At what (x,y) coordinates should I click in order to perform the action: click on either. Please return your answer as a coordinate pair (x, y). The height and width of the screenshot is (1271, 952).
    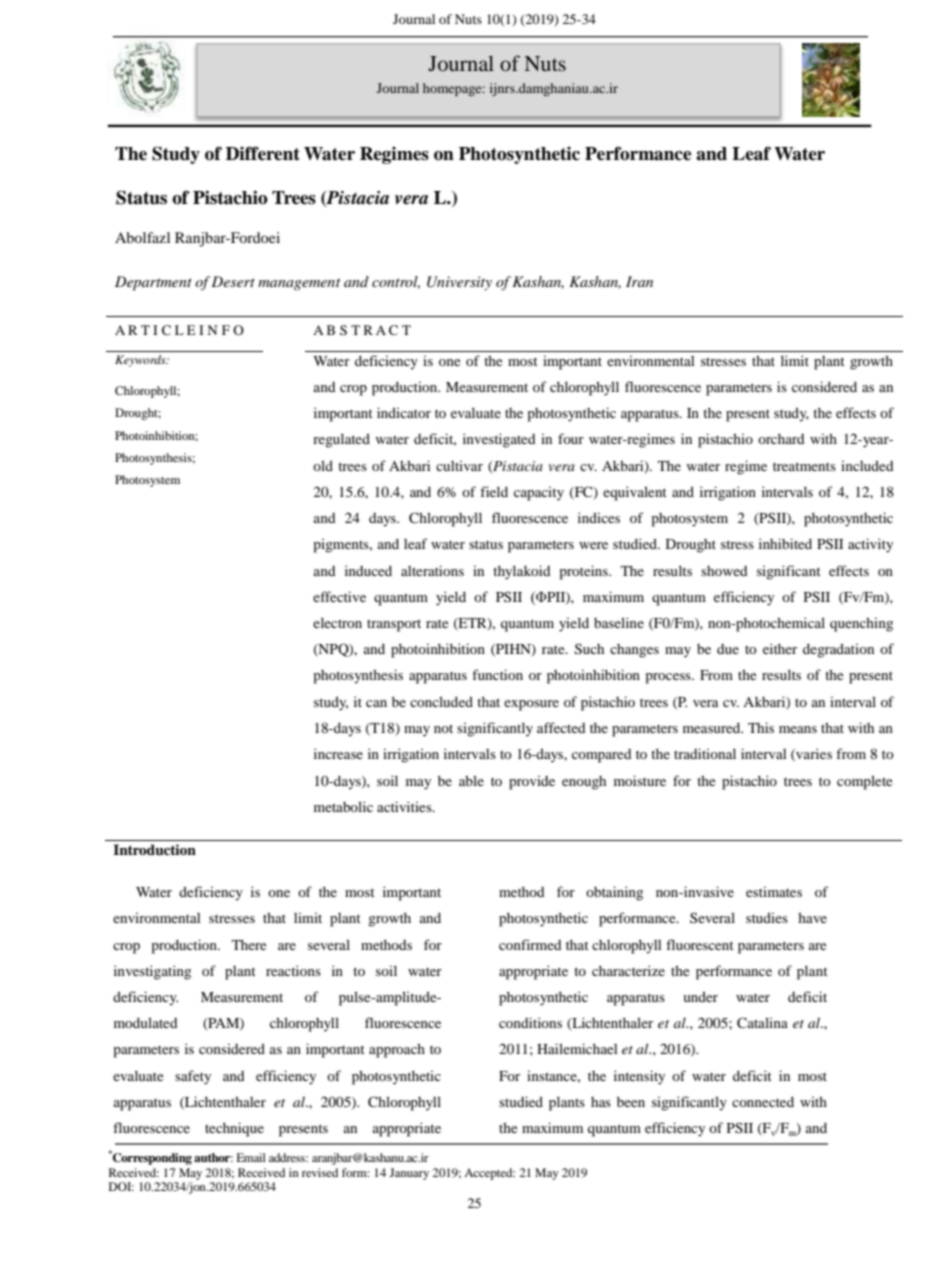
    Looking at the image, I should click on (780, 648).
